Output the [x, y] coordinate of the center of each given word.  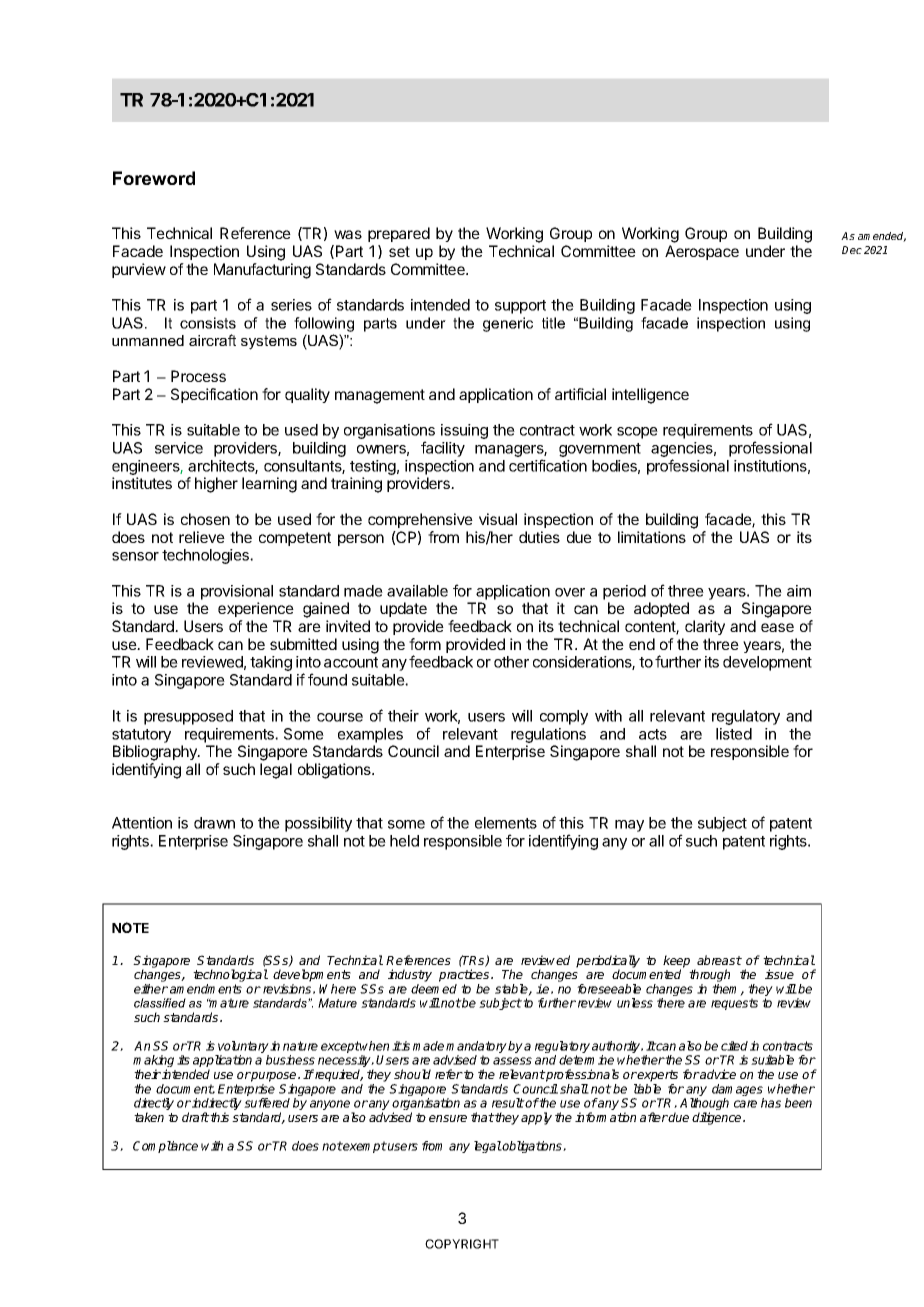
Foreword [154, 178]
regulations [548, 735]
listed [734, 734]
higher [216, 485]
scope [637, 433]
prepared [399, 234]
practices [465, 975]
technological [230, 975]
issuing [464, 431]
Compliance [165, 1147]
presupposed [188, 717]
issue [779, 974]
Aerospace [702, 252]
